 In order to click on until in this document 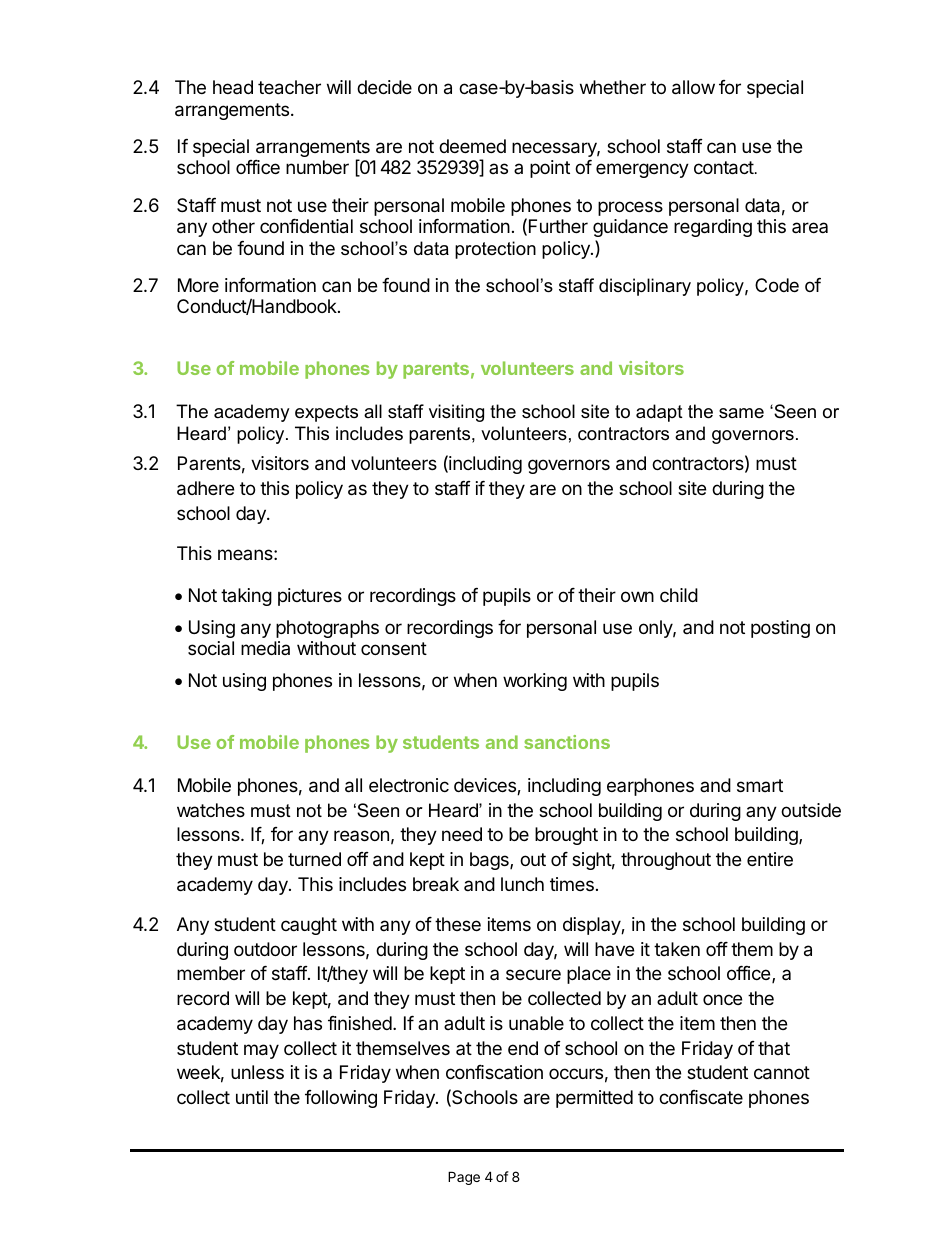, I will do `click(252, 1097)`.
